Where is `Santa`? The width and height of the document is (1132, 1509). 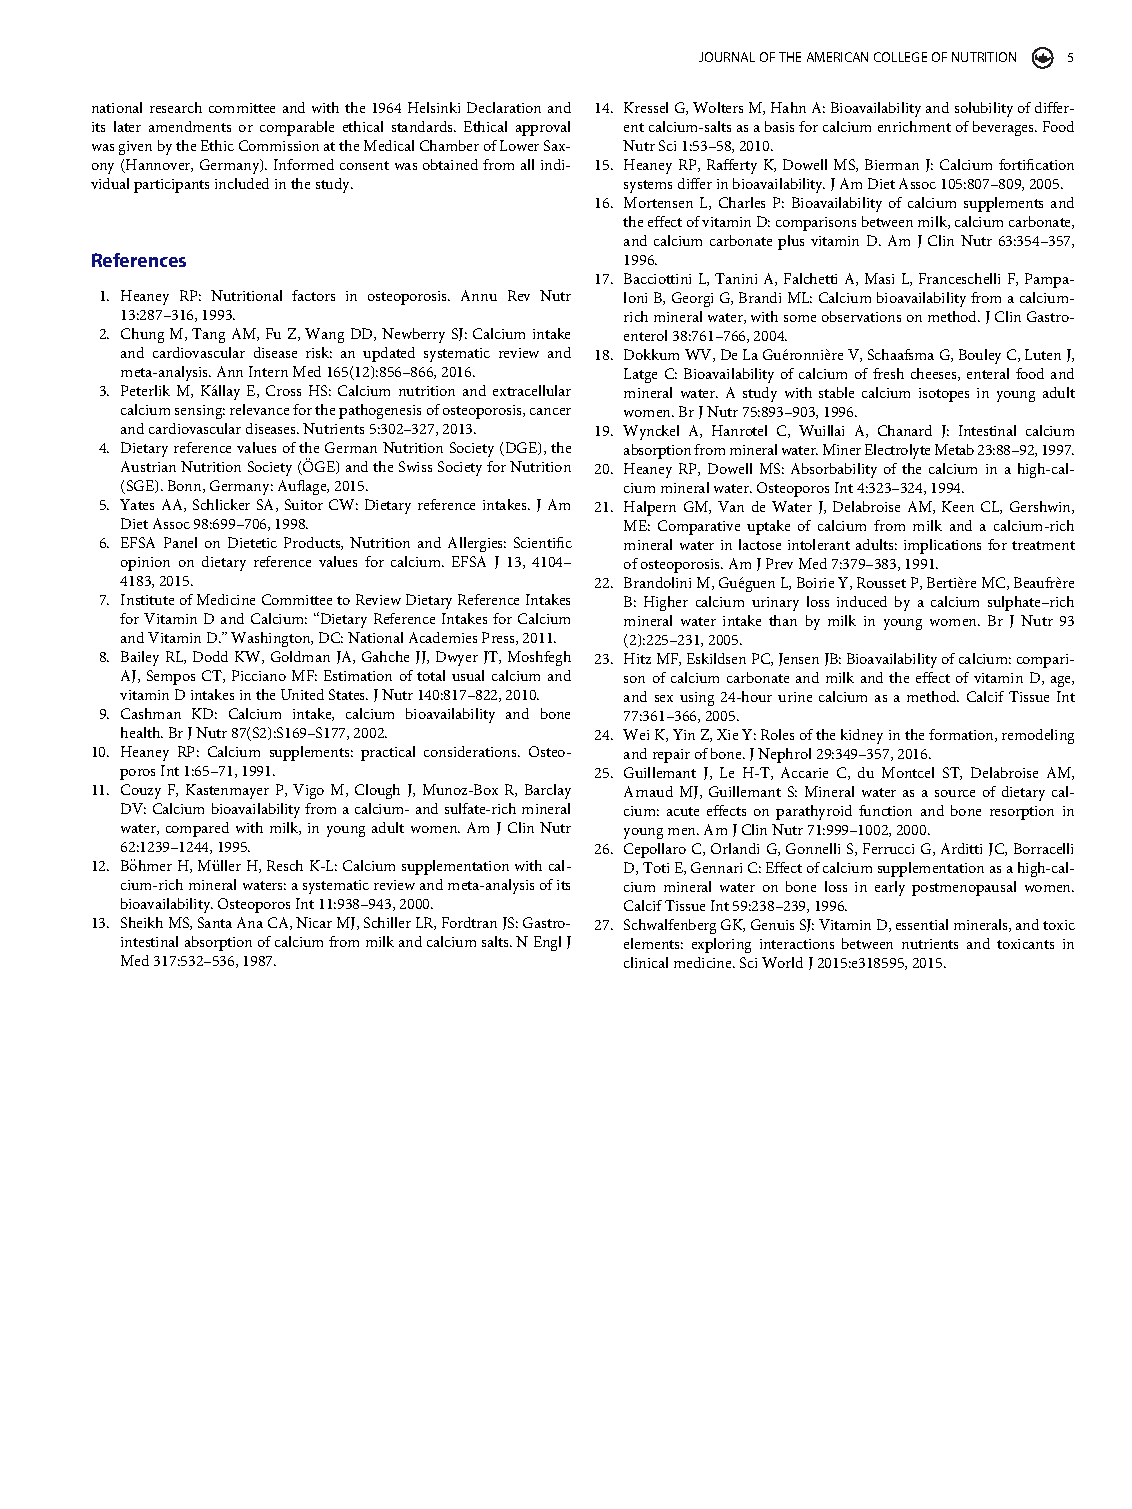 Santa is located at coordinates (215, 922).
